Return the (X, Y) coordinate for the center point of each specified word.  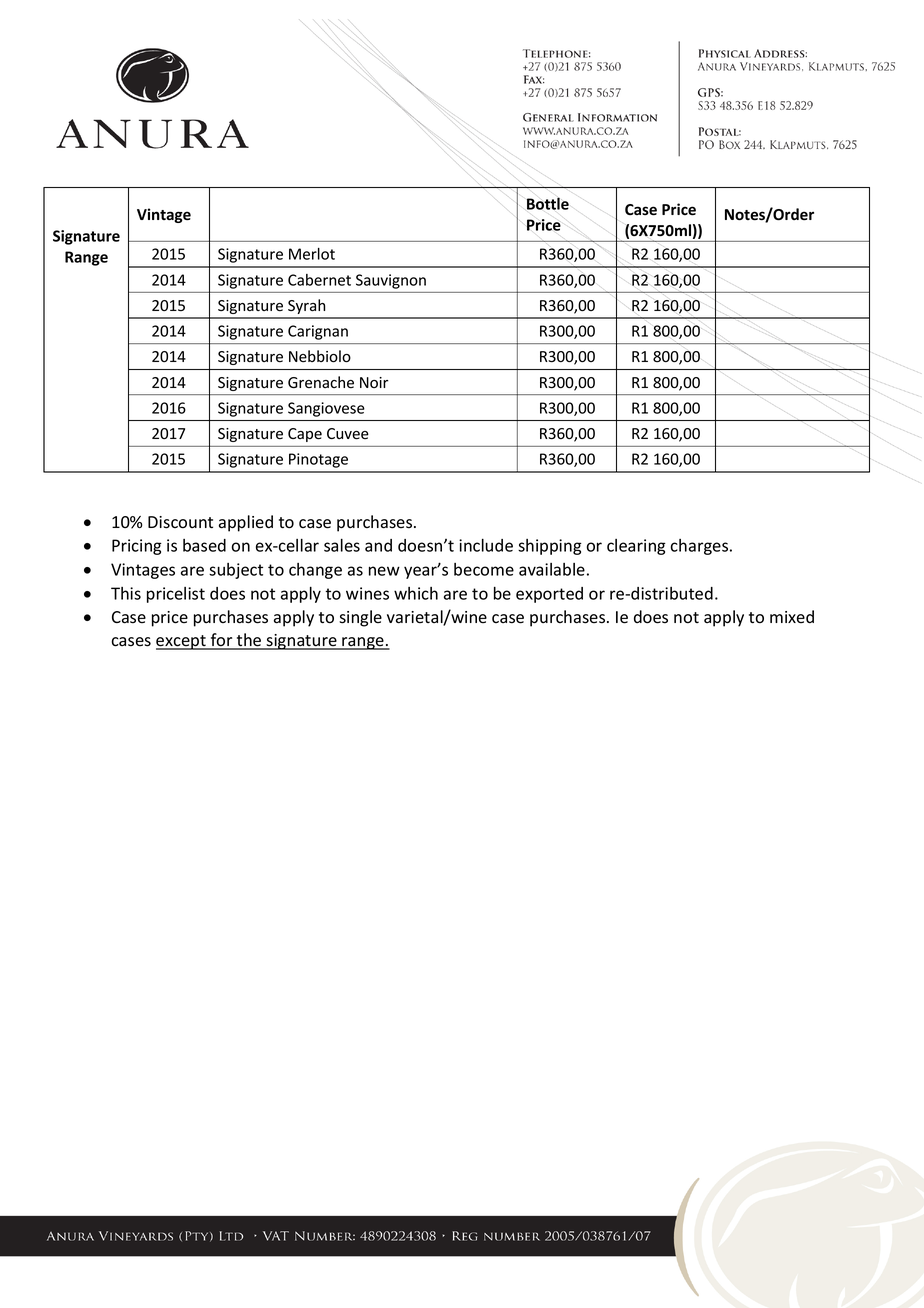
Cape (305, 435)
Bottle (548, 203)
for (222, 641)
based (204, 545)
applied (246, 523)
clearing (636, 547)
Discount (180, 522)
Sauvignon (391, 281)
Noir (374, 382)
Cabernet (319, 280)
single (360, 618)
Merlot (312, 254)
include (486, 545)
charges (700, 547)
